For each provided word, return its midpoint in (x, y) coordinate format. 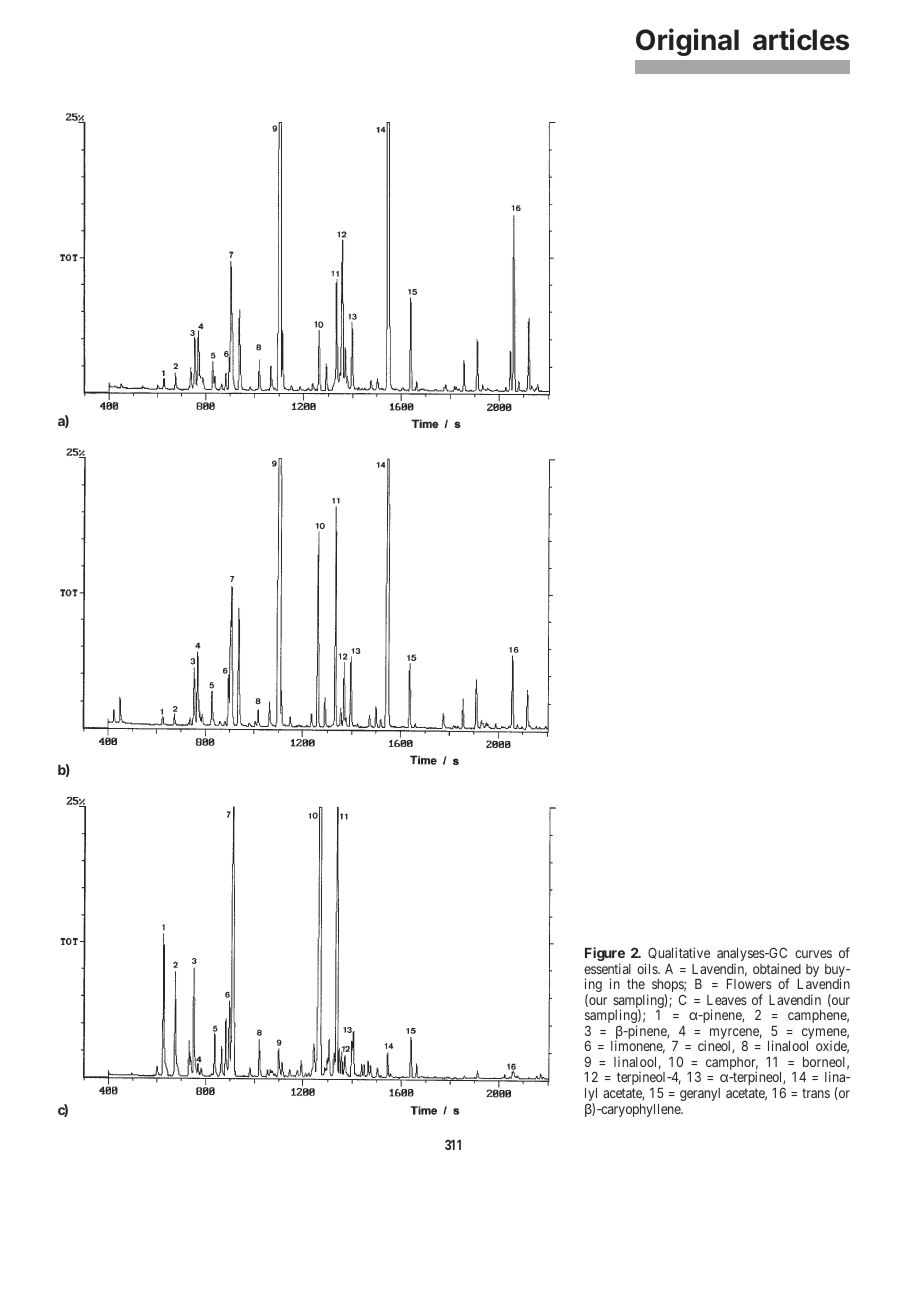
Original (687, 42)
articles (801, 39)
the (636, 984)
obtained (777, 968)
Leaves (727, 1000)
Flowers (749, 984)
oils (648, 968)
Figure (605, 955)
